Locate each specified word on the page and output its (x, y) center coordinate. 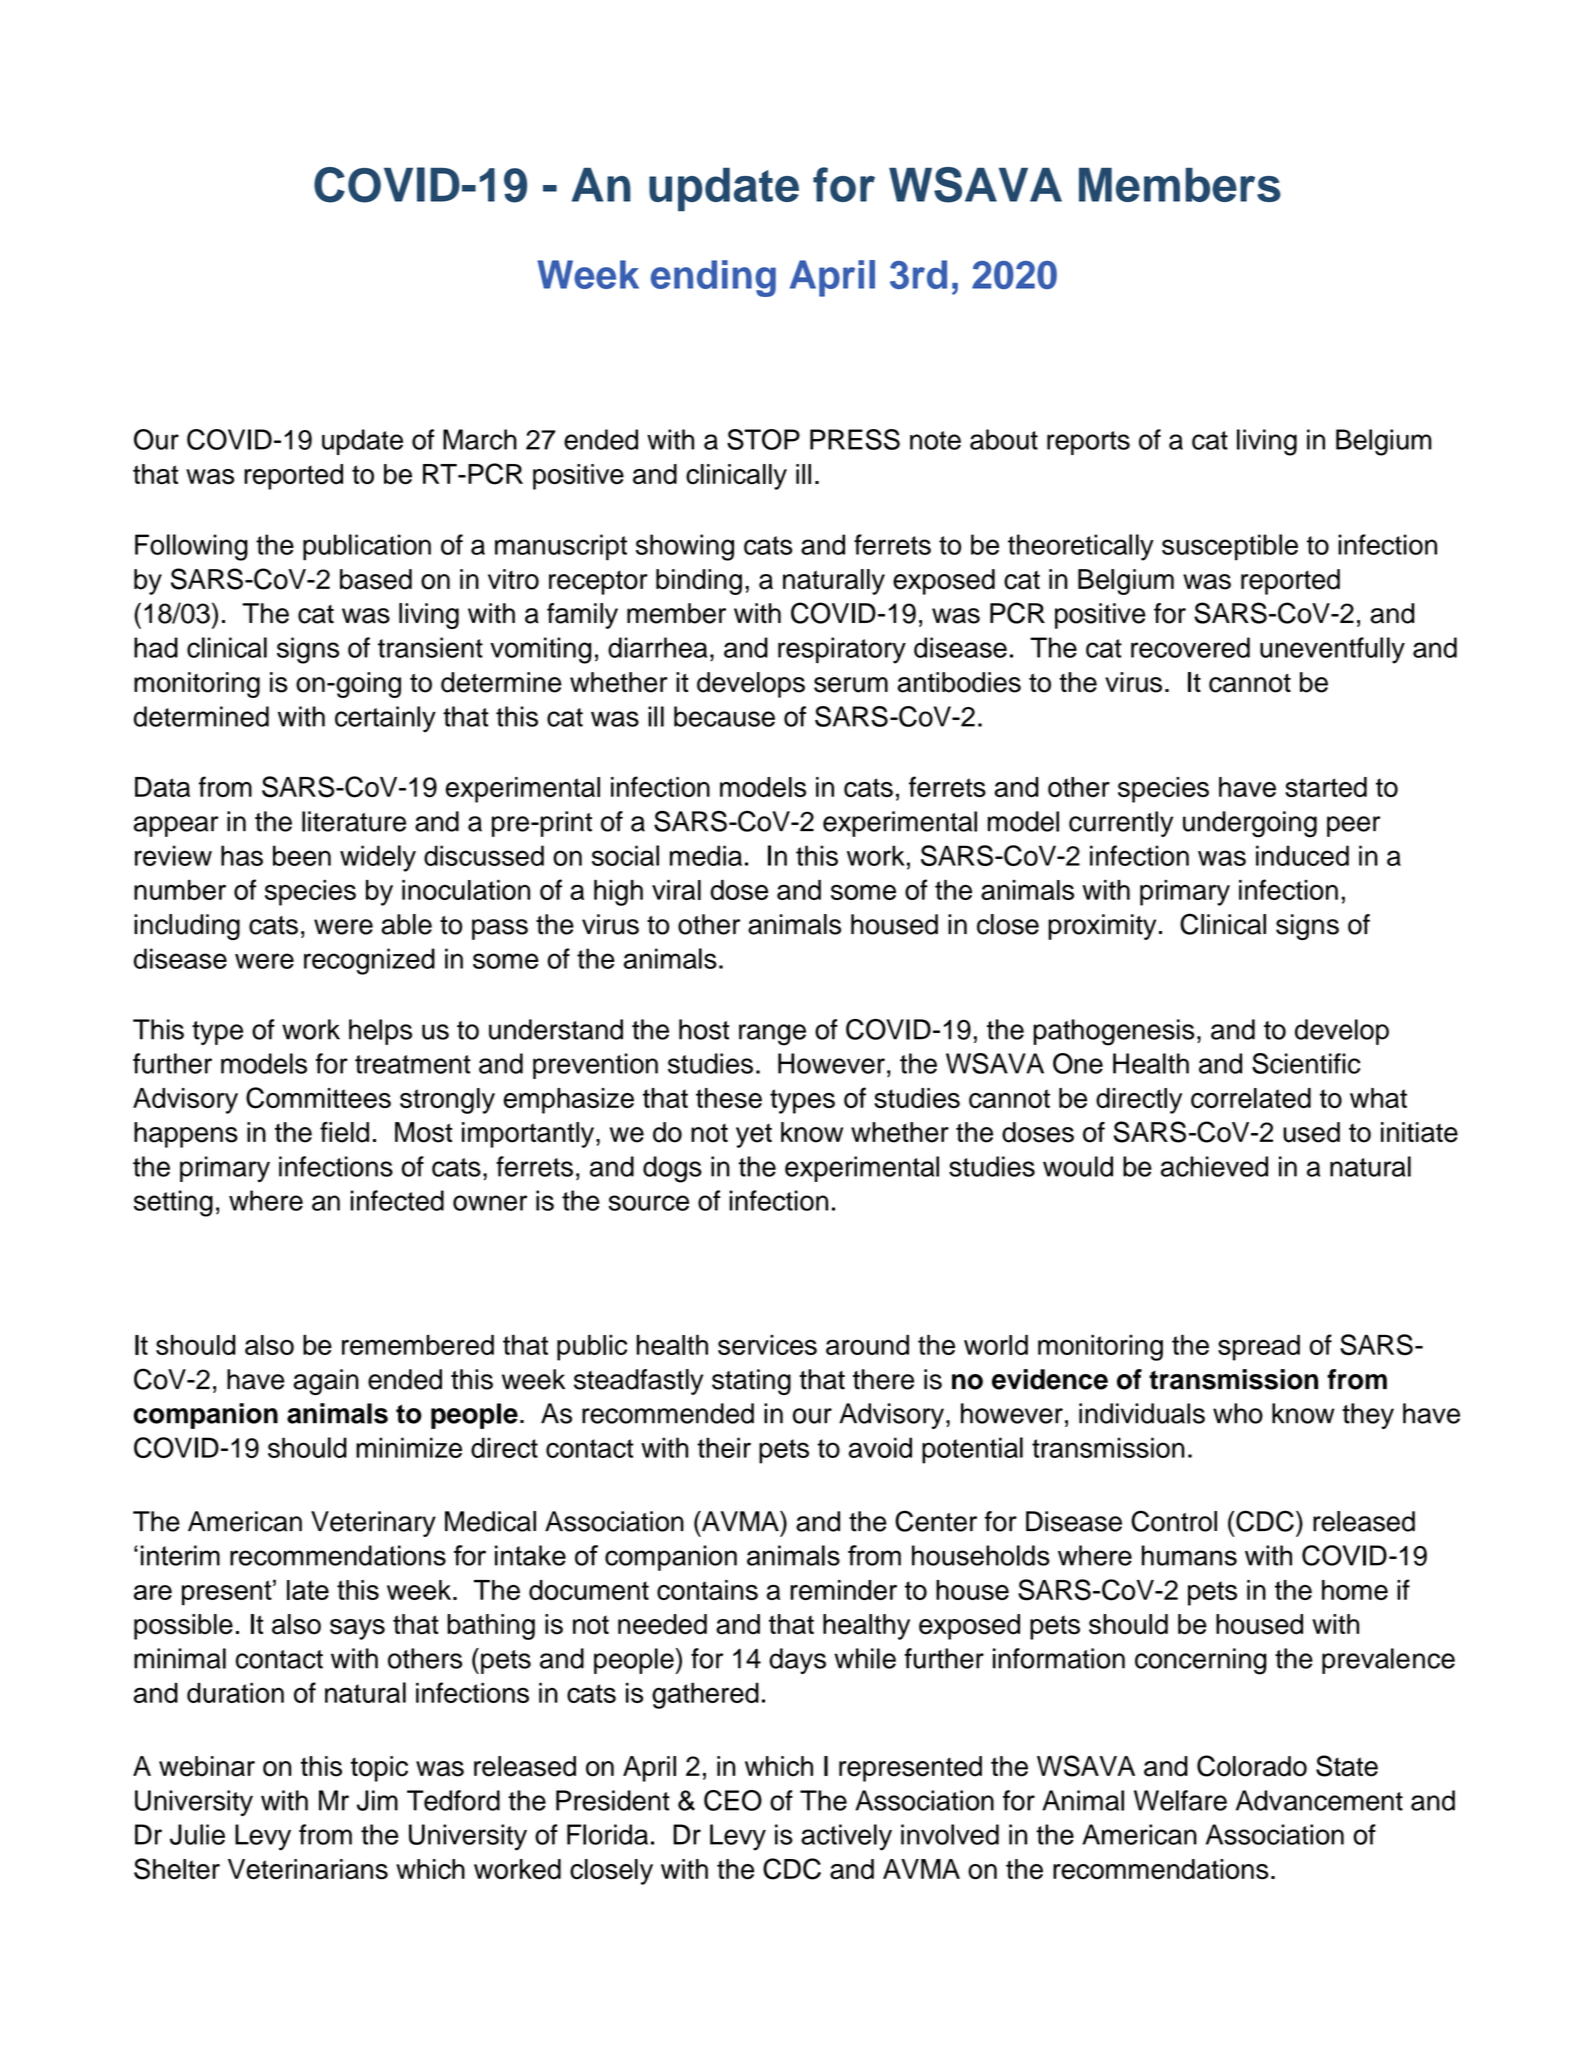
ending (713, 278)
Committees (318, 1098)
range (772, 1035)
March (480, 439)
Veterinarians (308, 1869)
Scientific (1306, 1063)
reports (1088, 443)
